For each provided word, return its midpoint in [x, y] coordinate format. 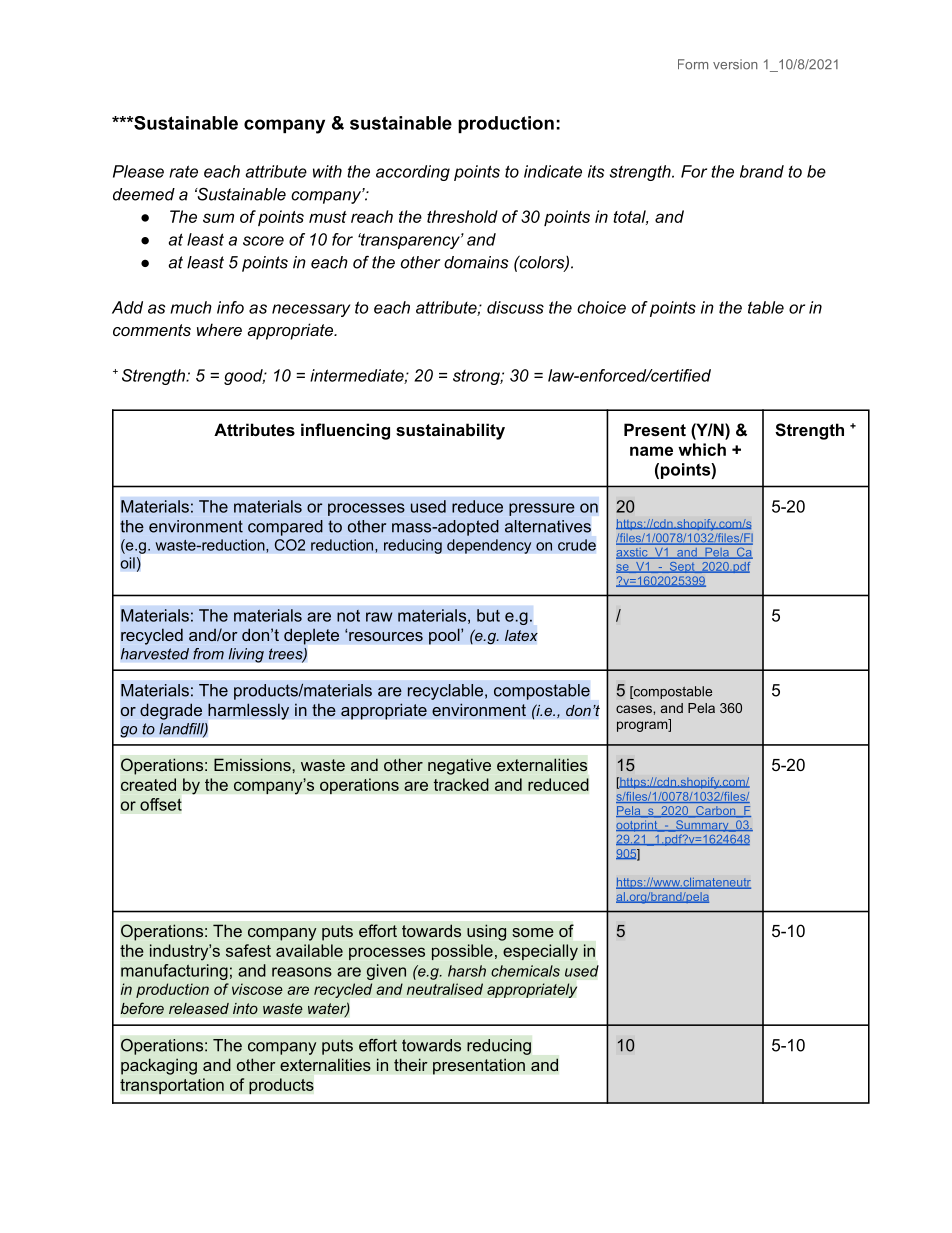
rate [183, 171]
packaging [159, 1066]
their [411, 1064]
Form [693, 64]
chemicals [525, 971]
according [413, 173]
